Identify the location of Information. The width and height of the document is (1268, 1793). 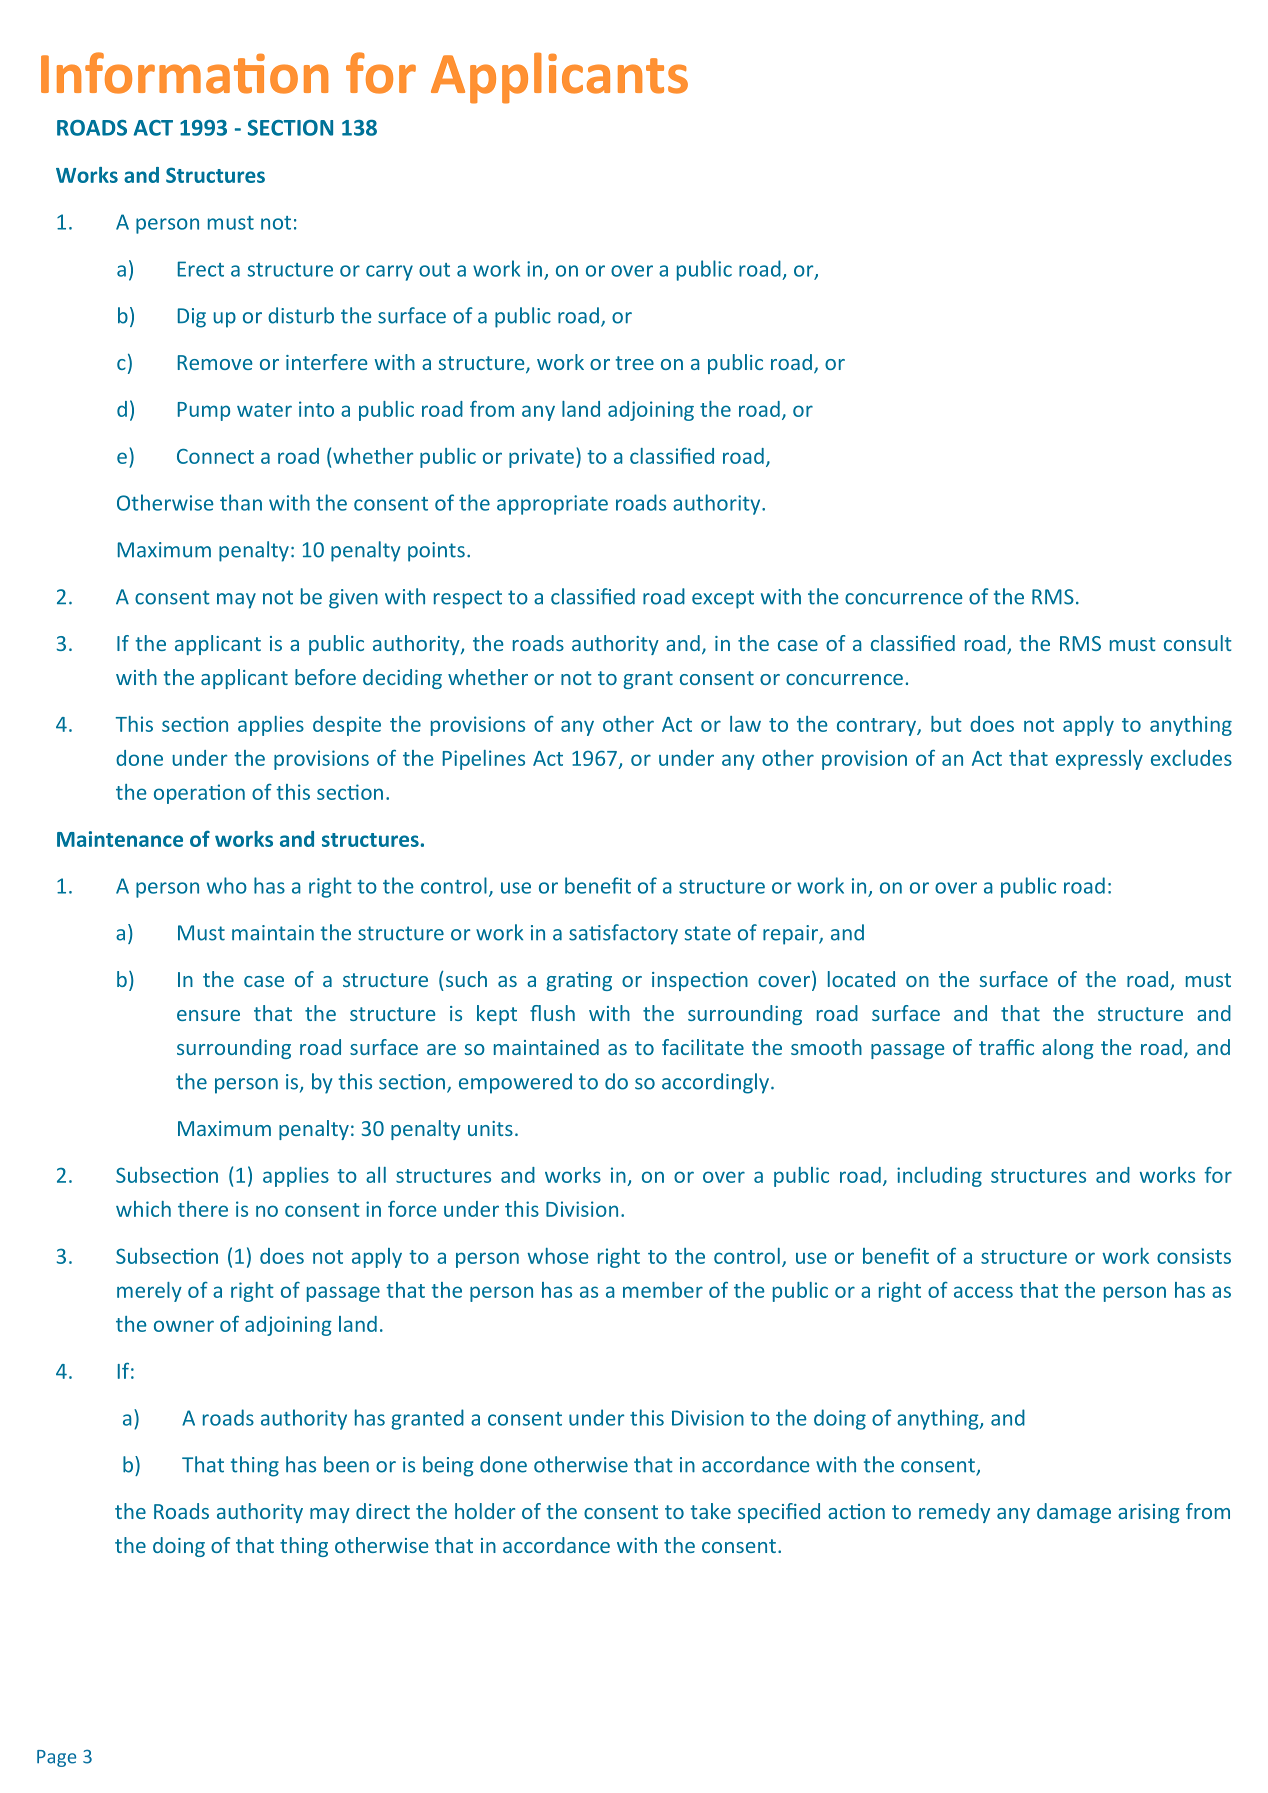
(184, 73).
